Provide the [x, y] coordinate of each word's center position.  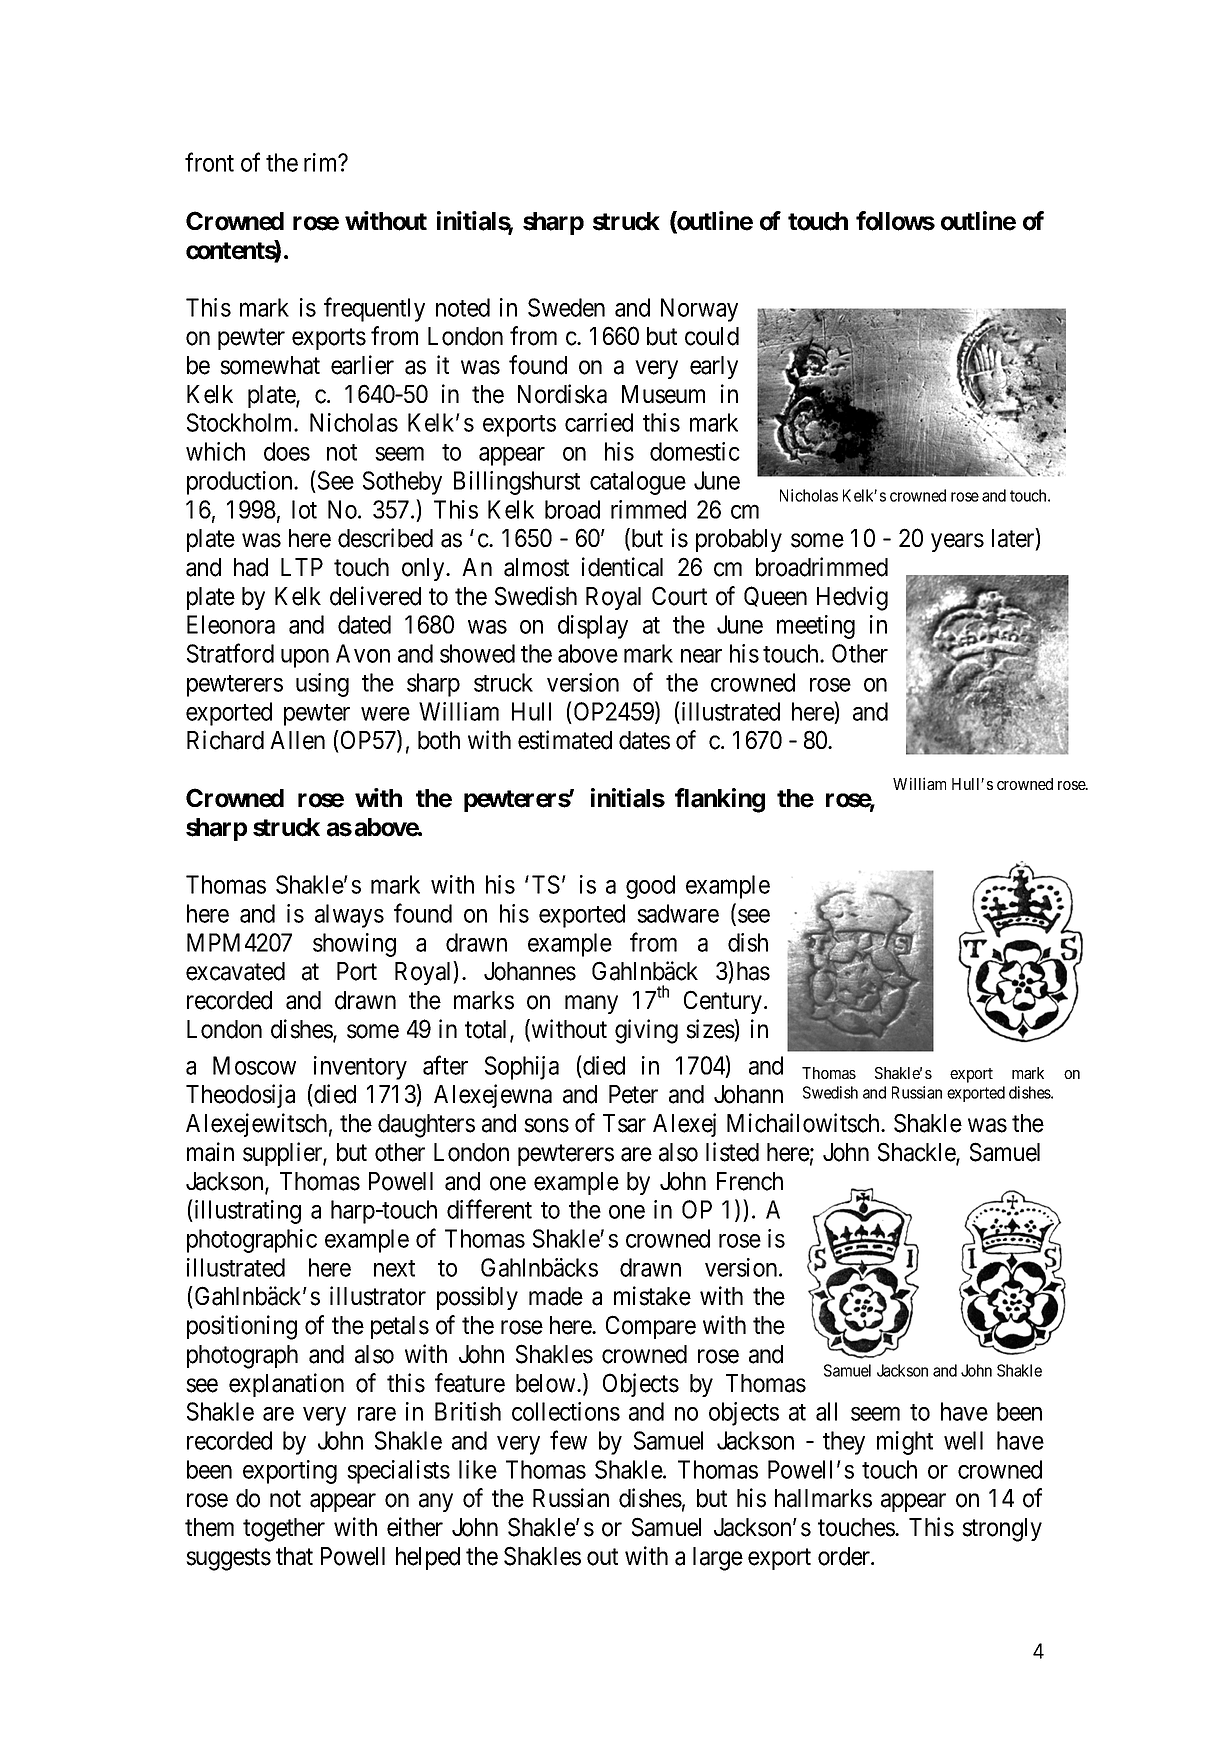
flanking [720, 800]
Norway [699, 310]
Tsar [624, 1123]
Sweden [566, 307]
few [568, 1440]
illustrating [246, 1212]
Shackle [917, 1153]
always [349, 916]
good [650, 887]
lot [304, 509]
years [957, 543]
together [284, 1530]
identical [622, 567]
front [209, 162]
